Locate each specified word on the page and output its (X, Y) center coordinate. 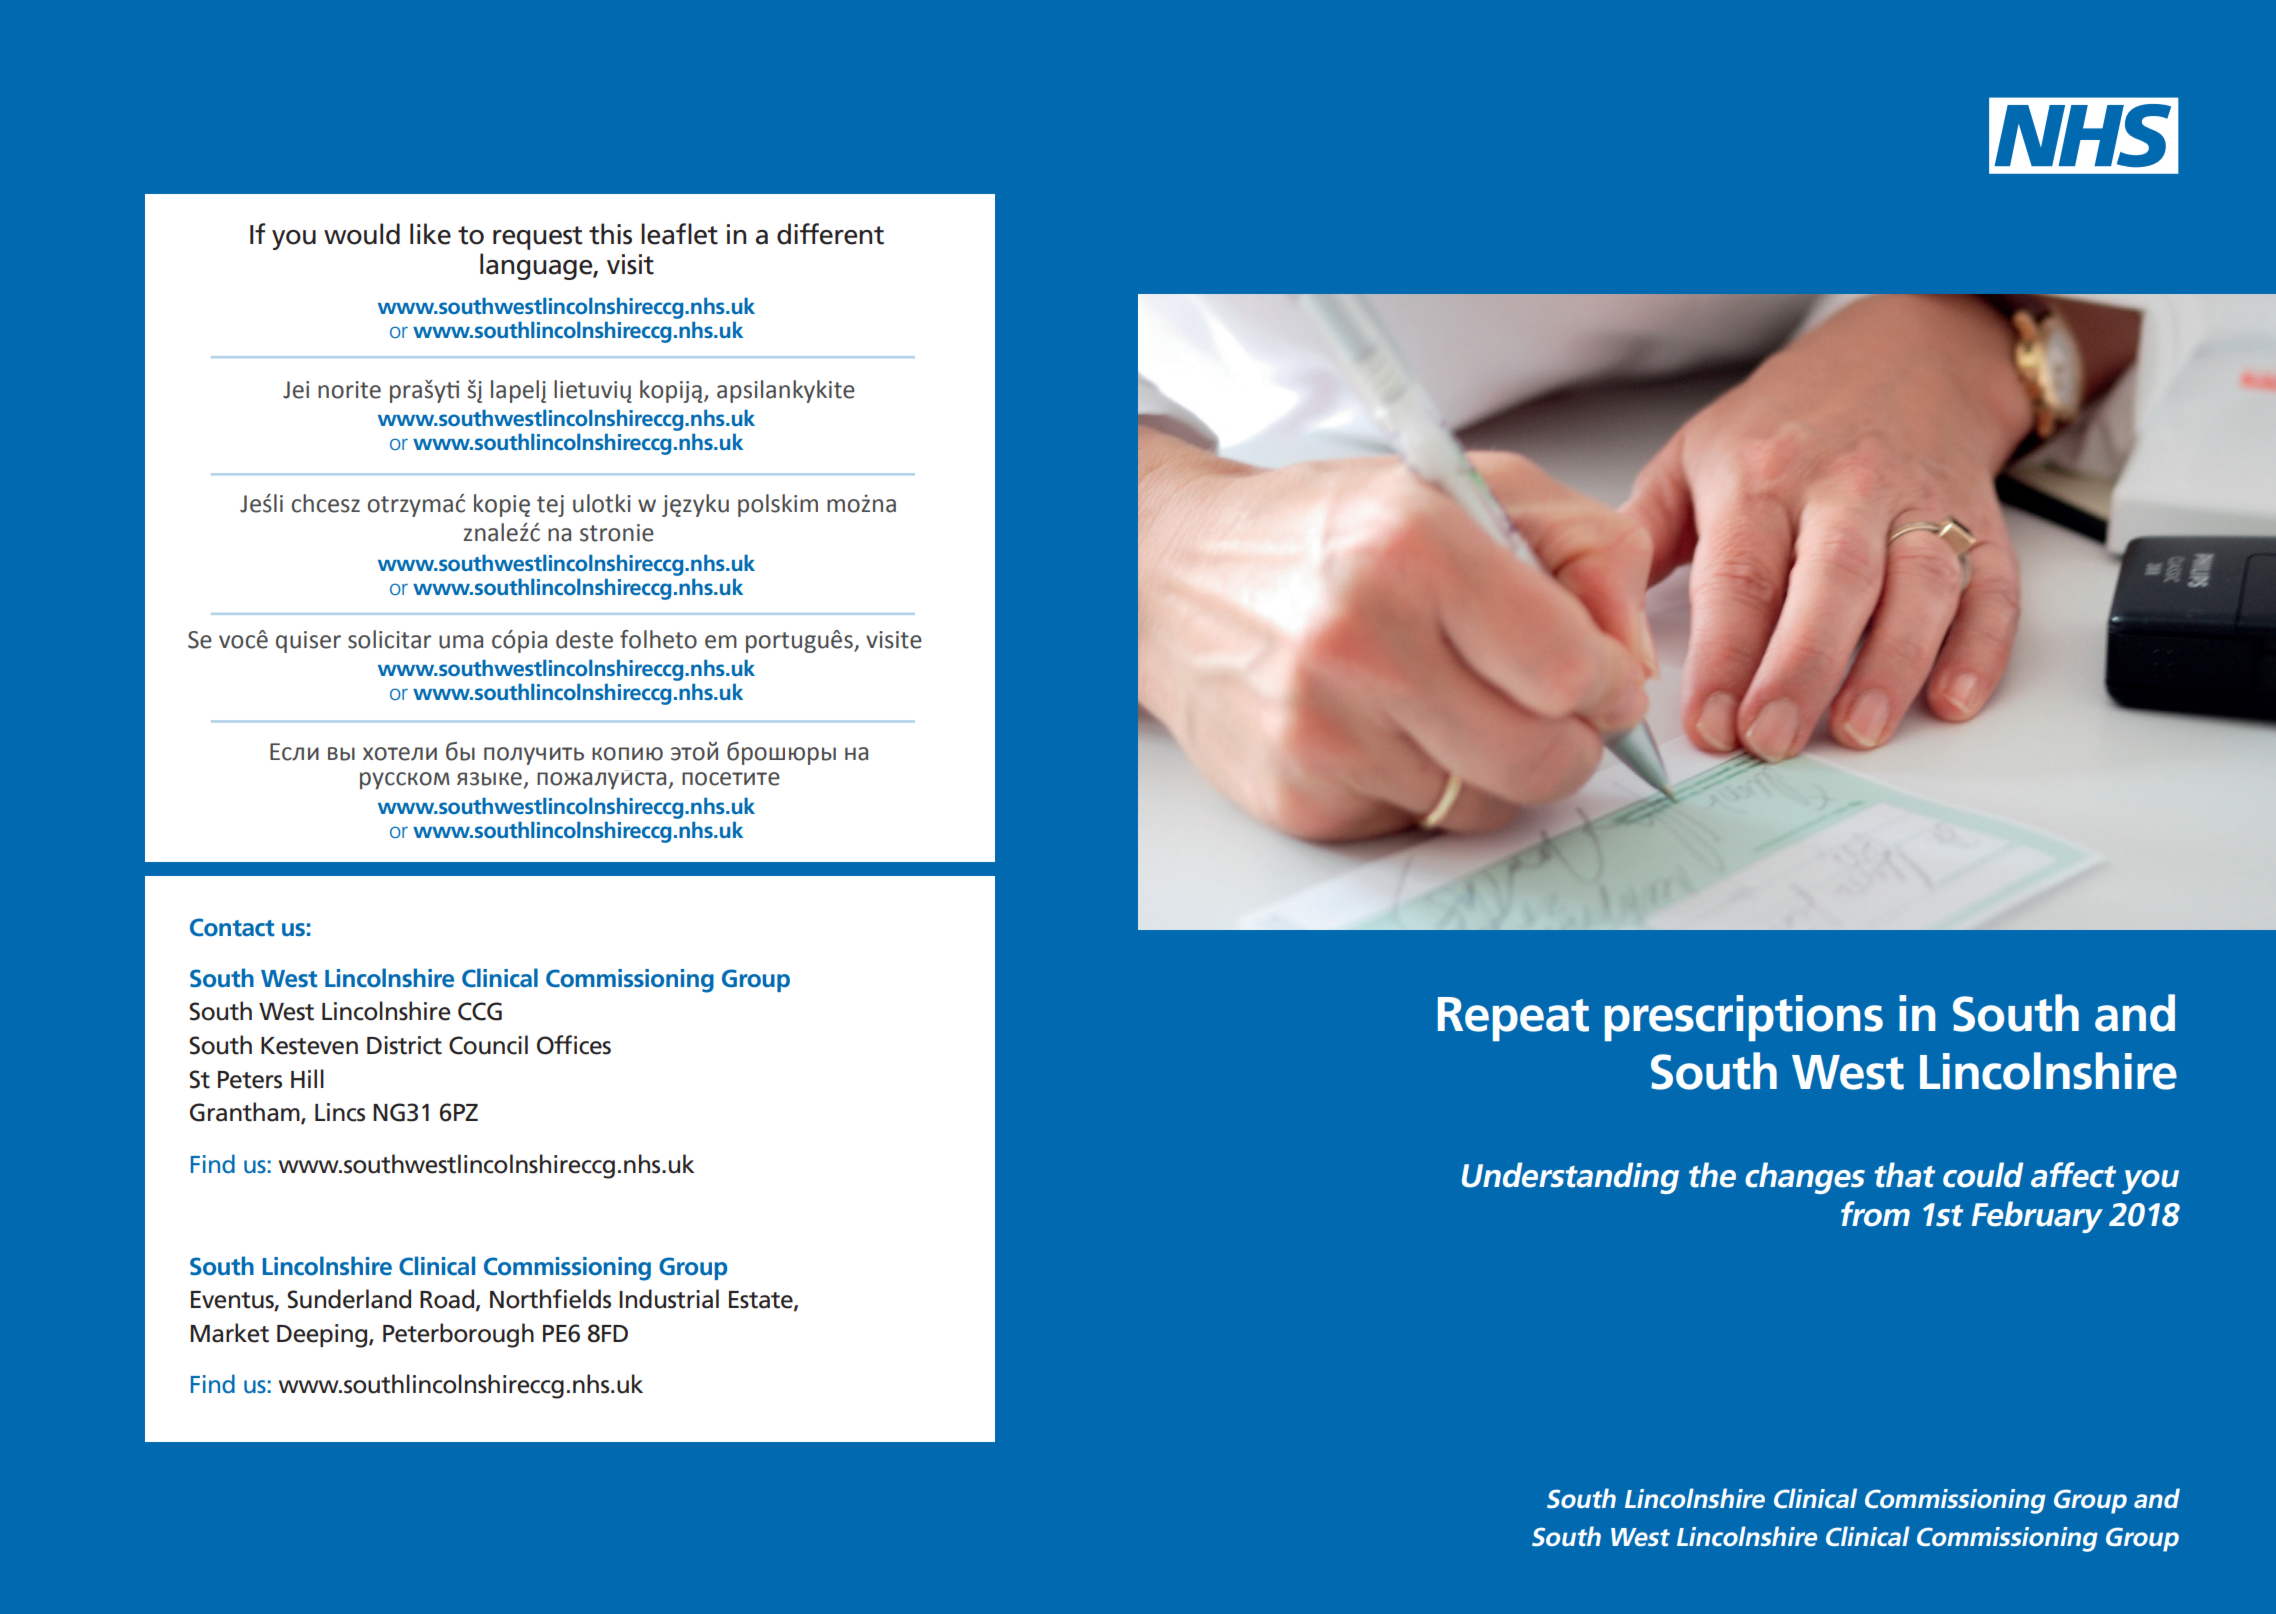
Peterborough (458, 1335)
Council (488, 1045)
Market (229, 1333)
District (404, 1045)
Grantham (246, 1113)
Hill (307, 1078)
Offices (574, 1045)
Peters (250, 1080)
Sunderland (349, 1299)
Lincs (340, 1112)
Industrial (669, 1299)
